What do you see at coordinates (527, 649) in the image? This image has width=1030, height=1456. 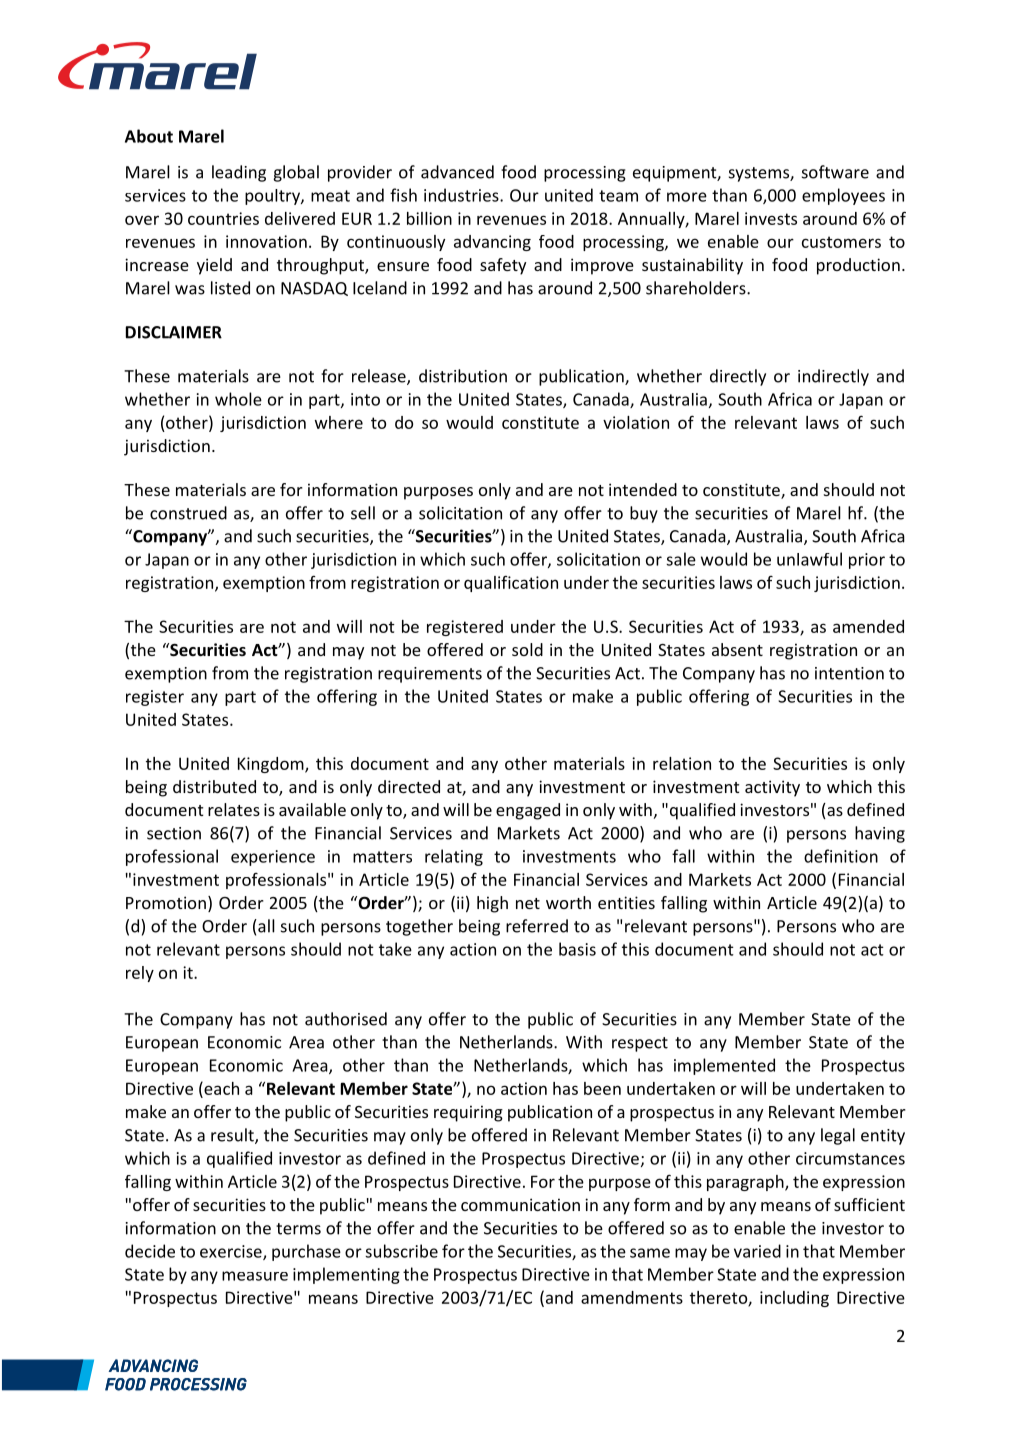 I see `sold` at bounding box center [527, 649].
